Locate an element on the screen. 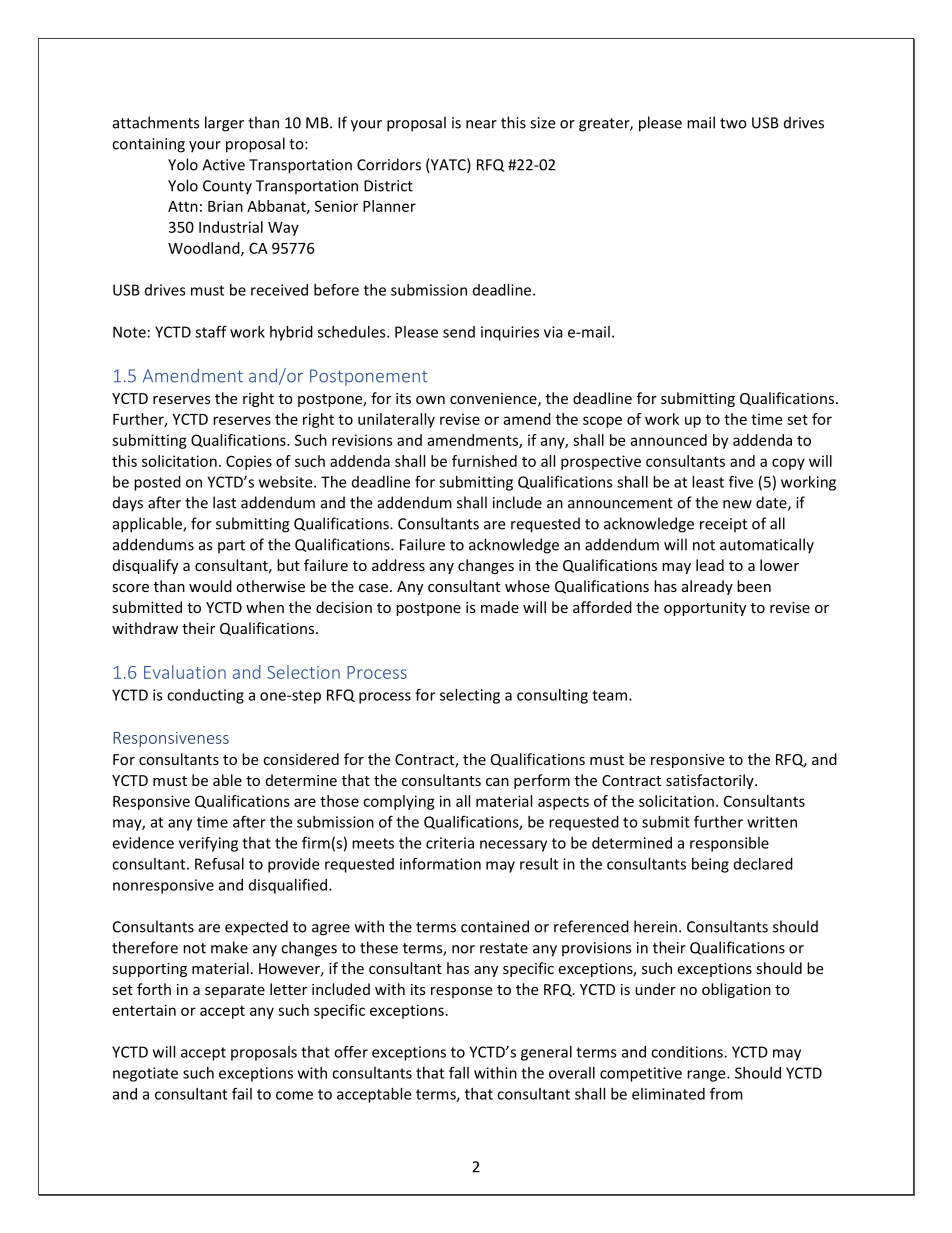 The width and height of the screenshot is (952, 1233). two is located at coordinates (733, 123).
